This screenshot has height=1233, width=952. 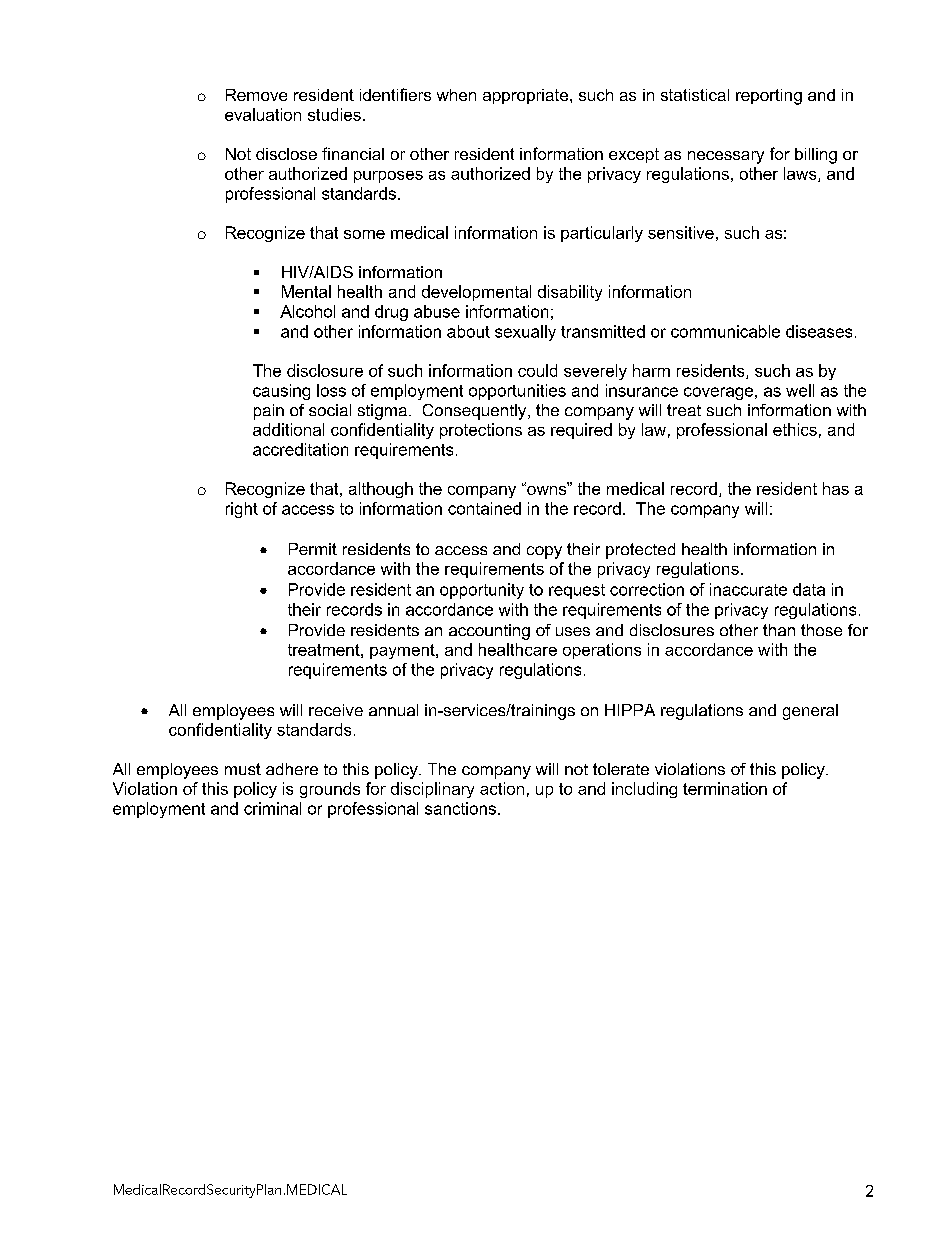 I want to click on action, so click(x=502, y=788).
